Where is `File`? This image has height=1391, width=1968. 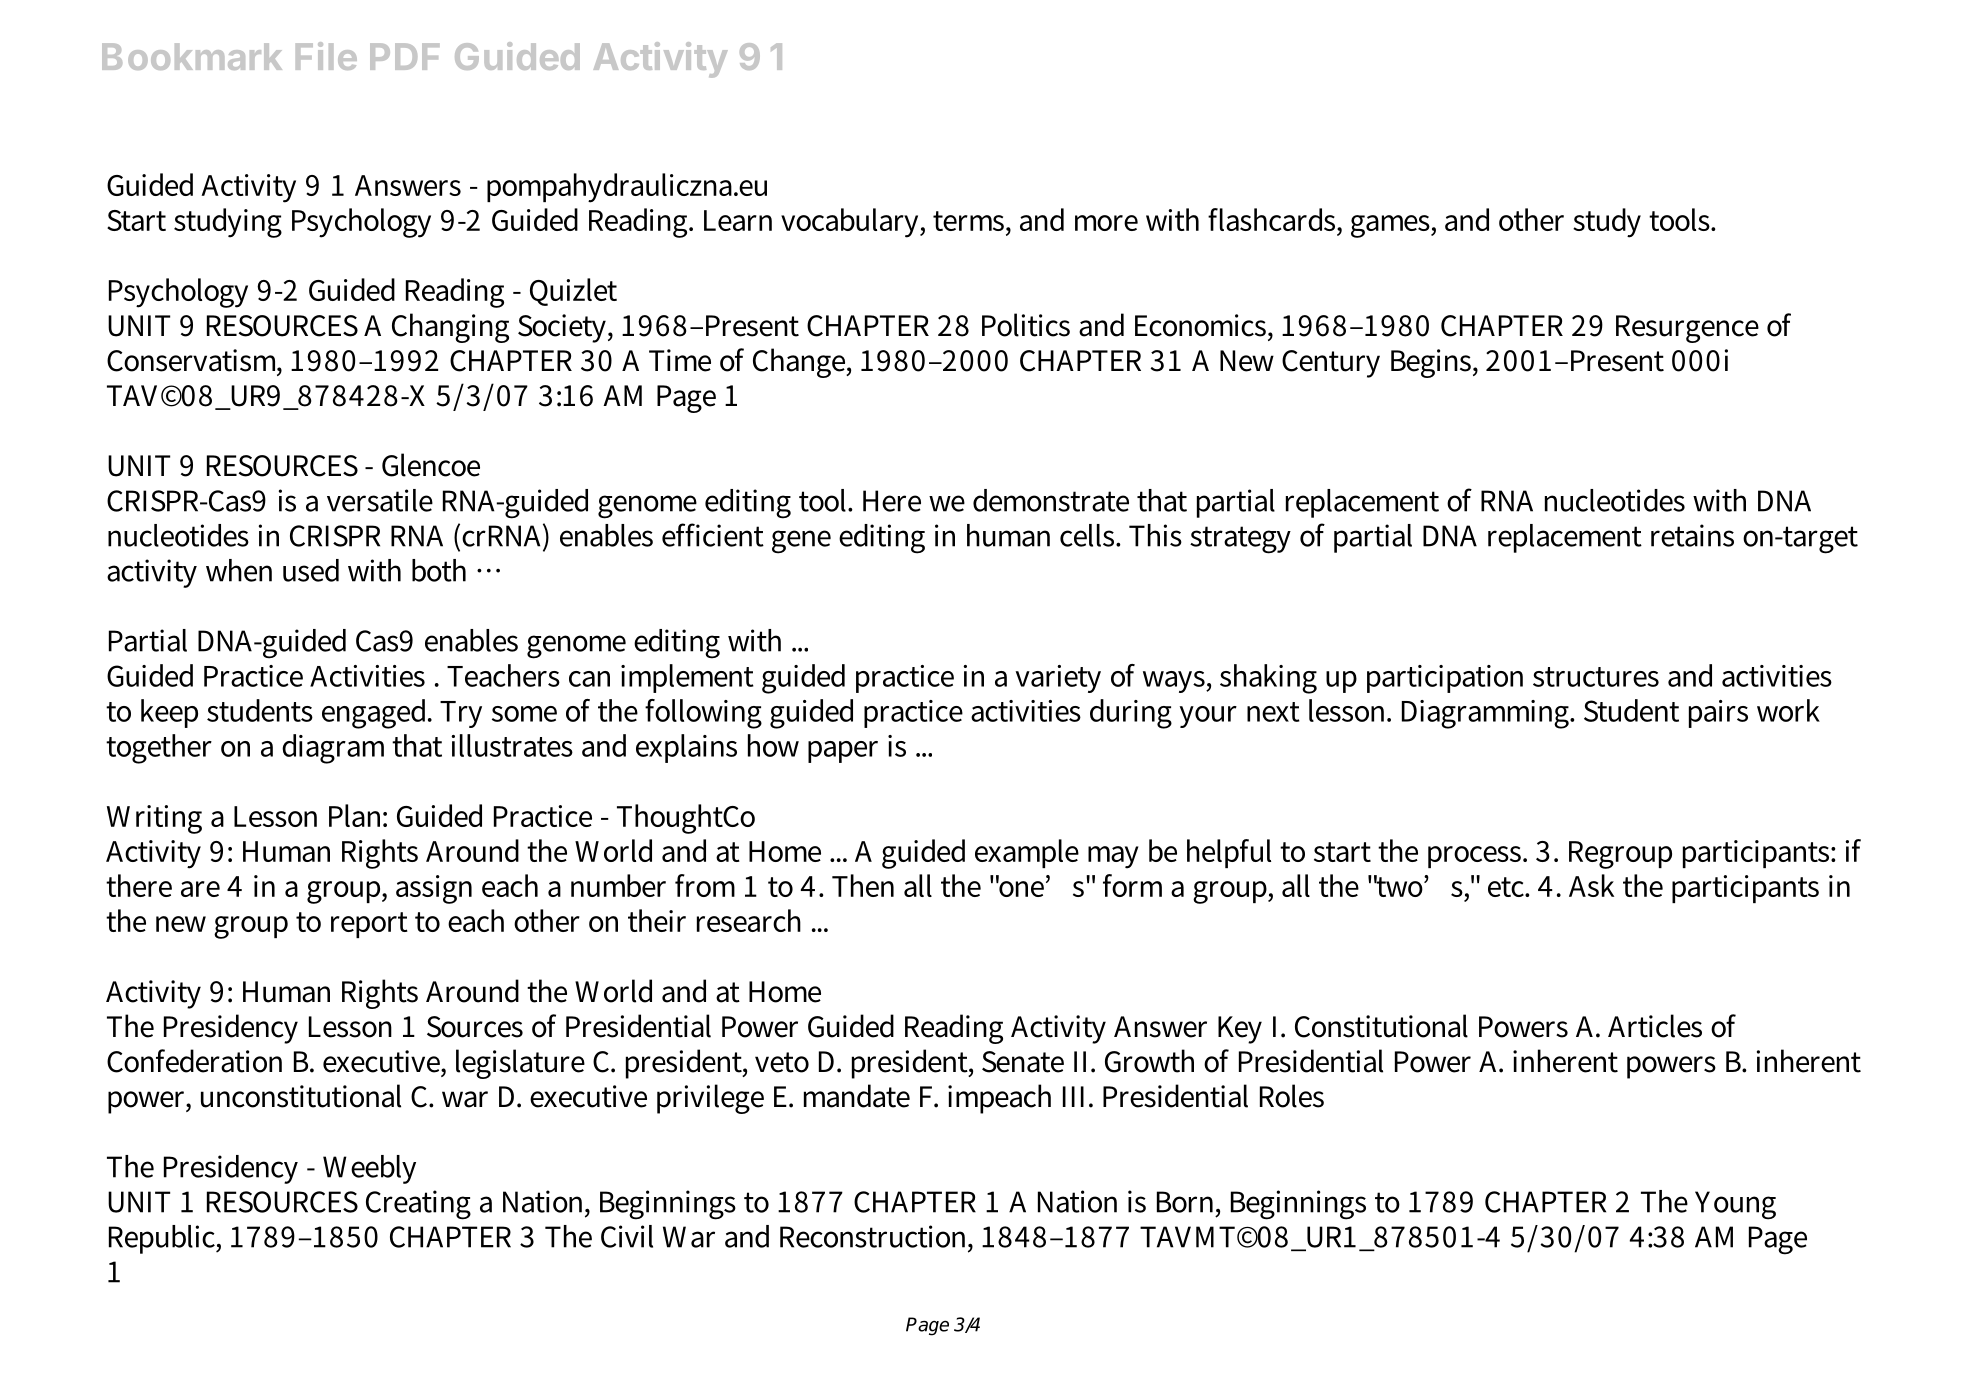
File is located at coordinates (326, 56).
